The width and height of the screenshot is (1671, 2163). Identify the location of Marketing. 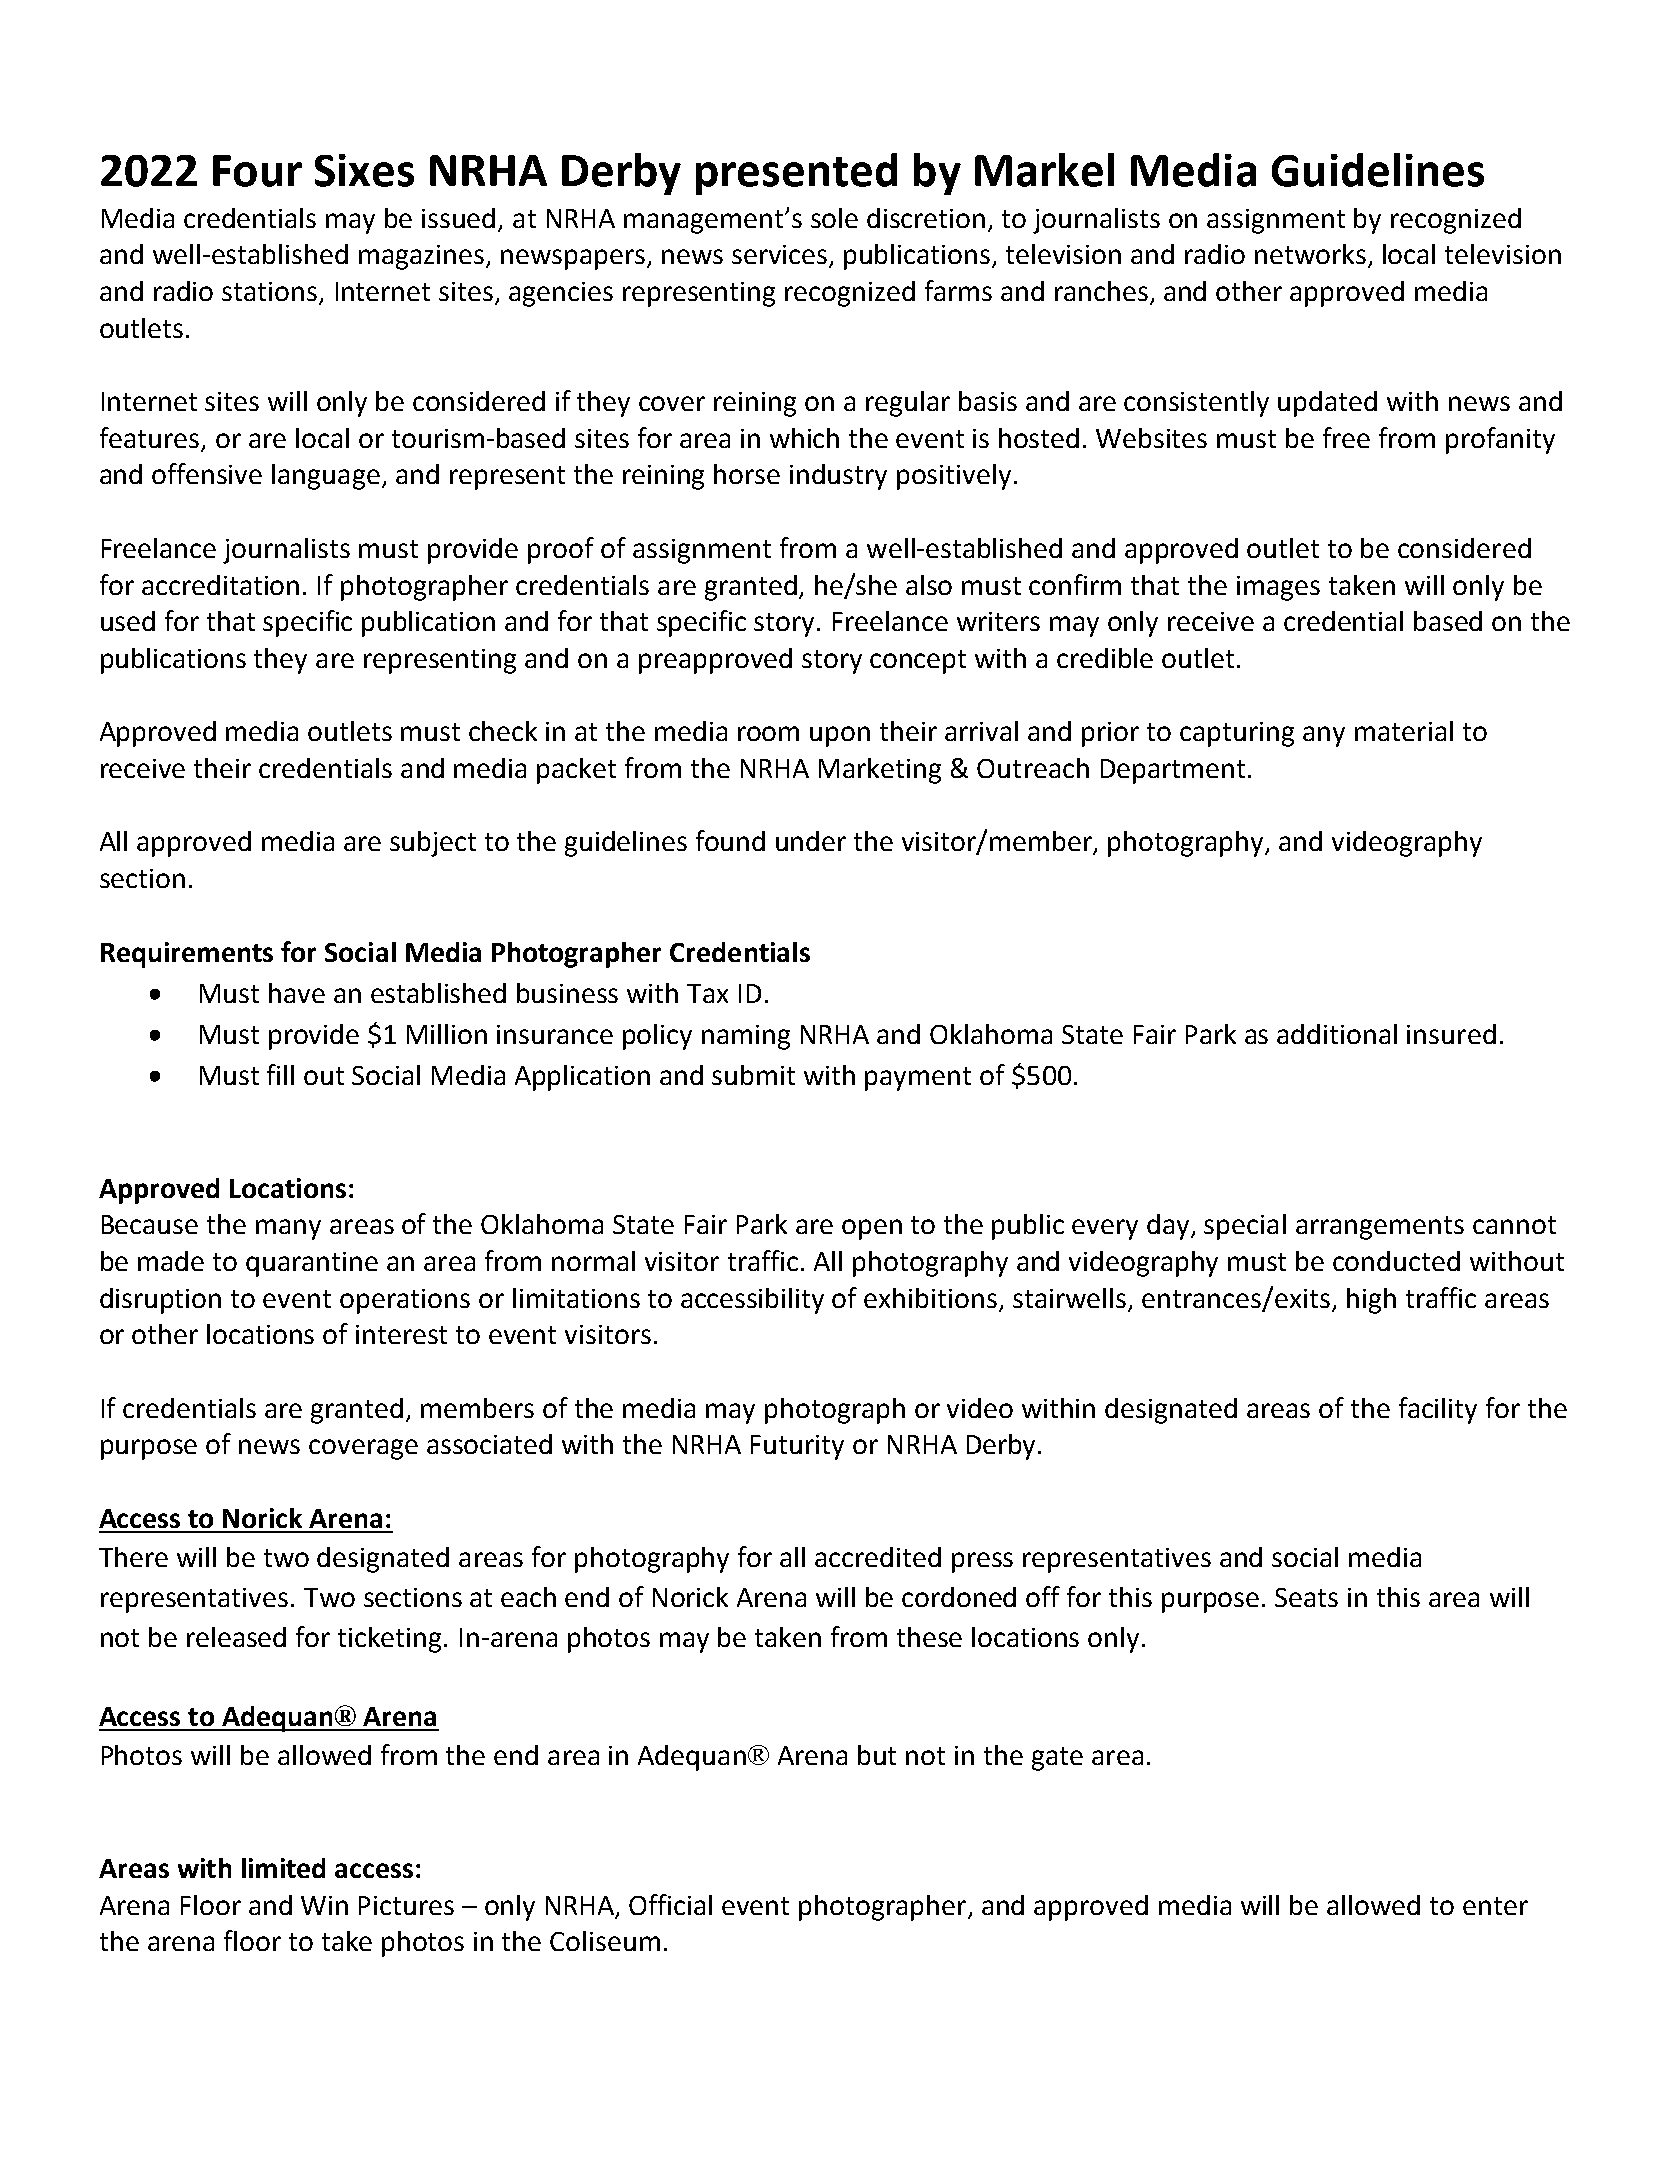
(880, 771).
